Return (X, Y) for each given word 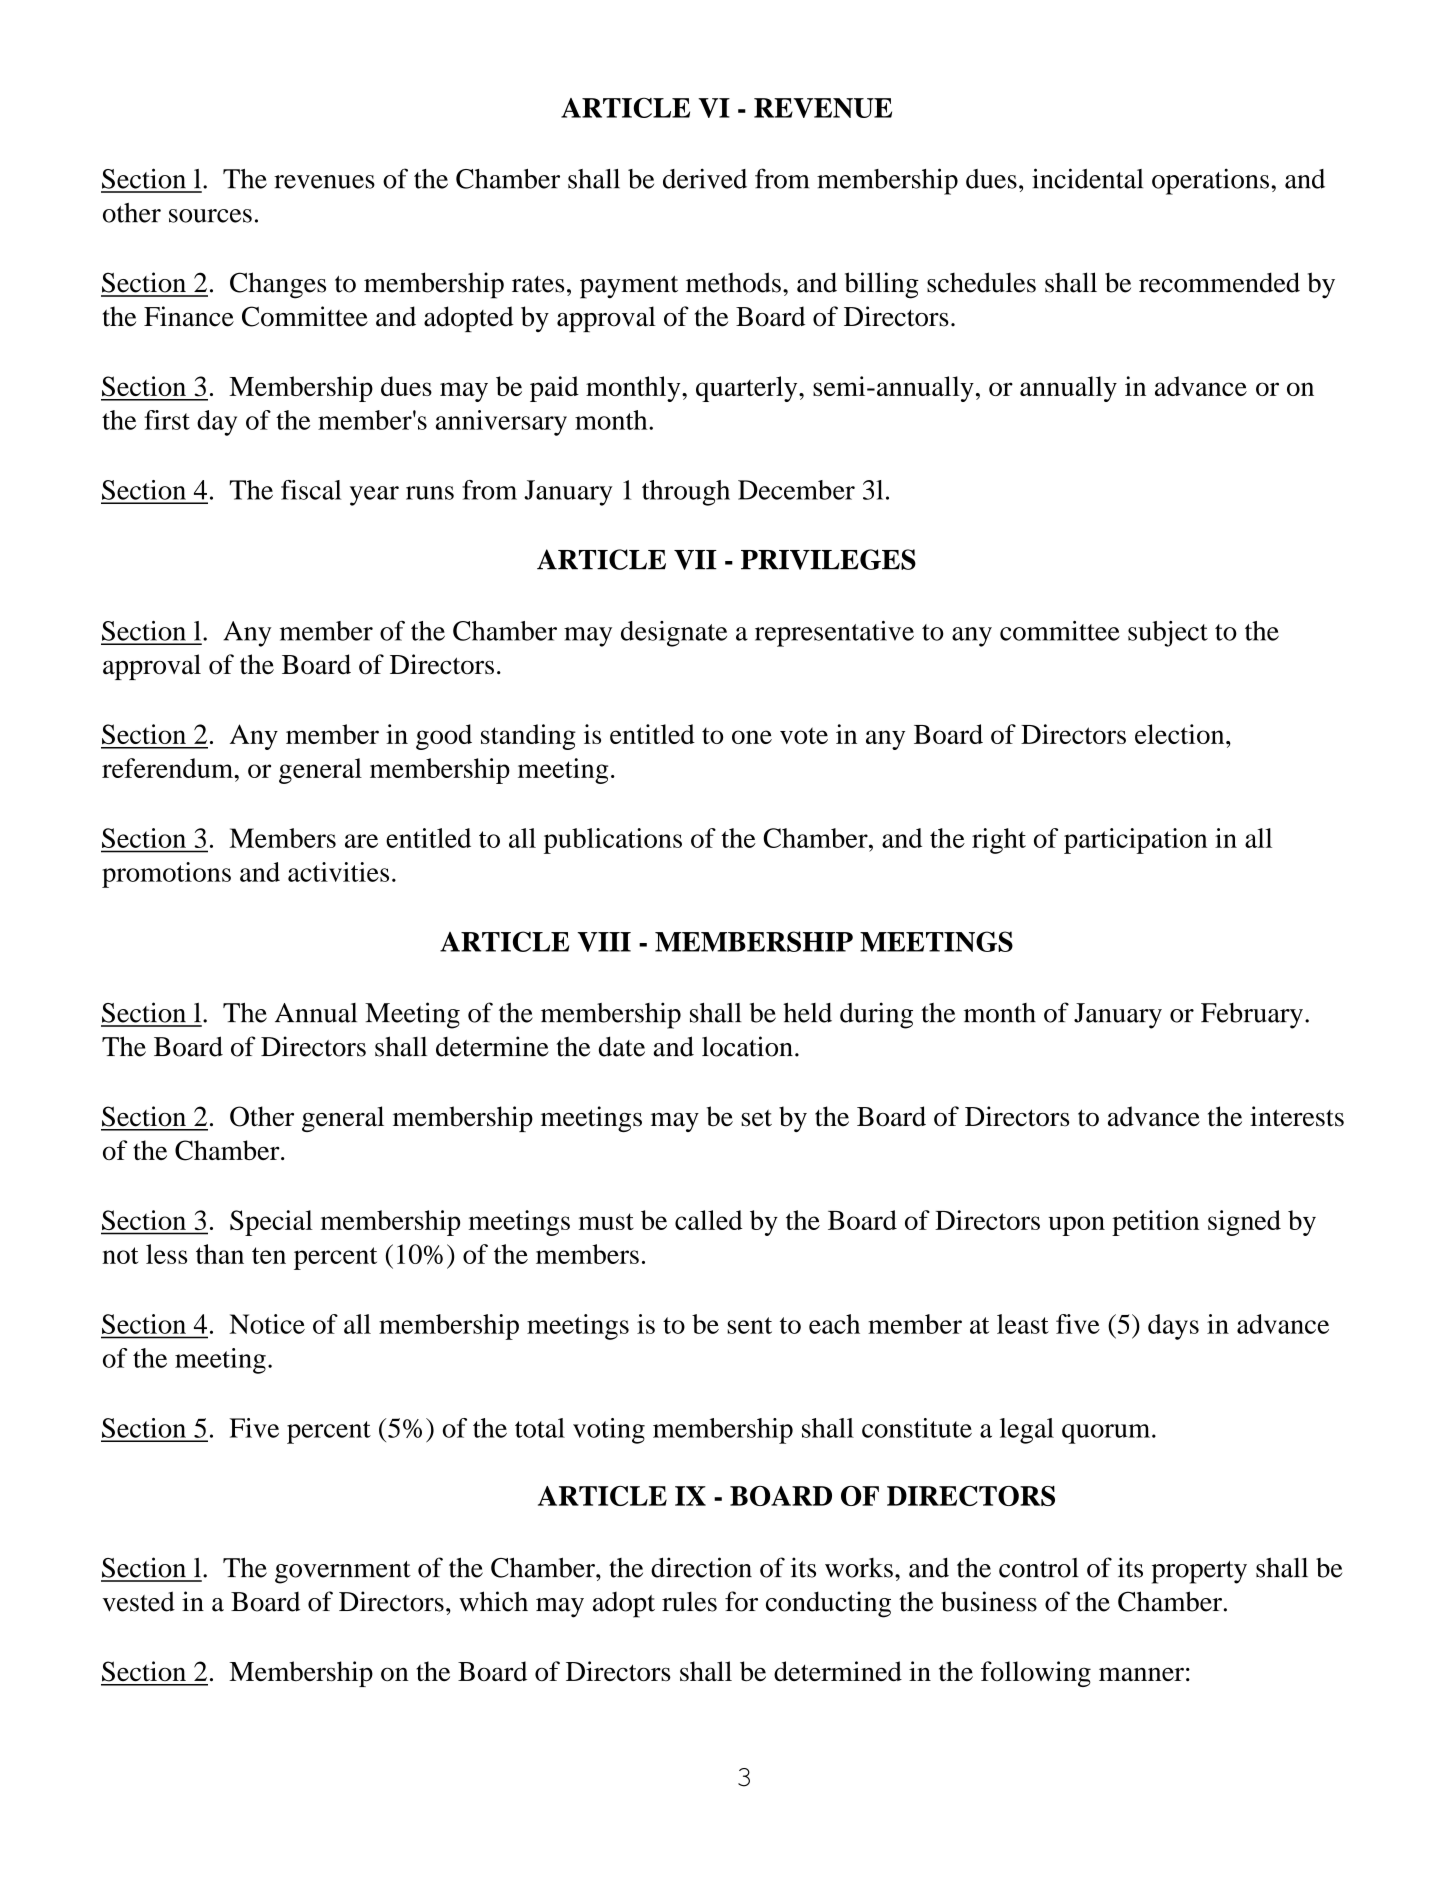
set (756, 1118)
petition (1155, 1223)
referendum (169, 768)
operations (1210, 181)
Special (271, 1223)
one (752, 737)
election (1181, 734)
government (343, 1572)
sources (210, 216)
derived (705, 178)
